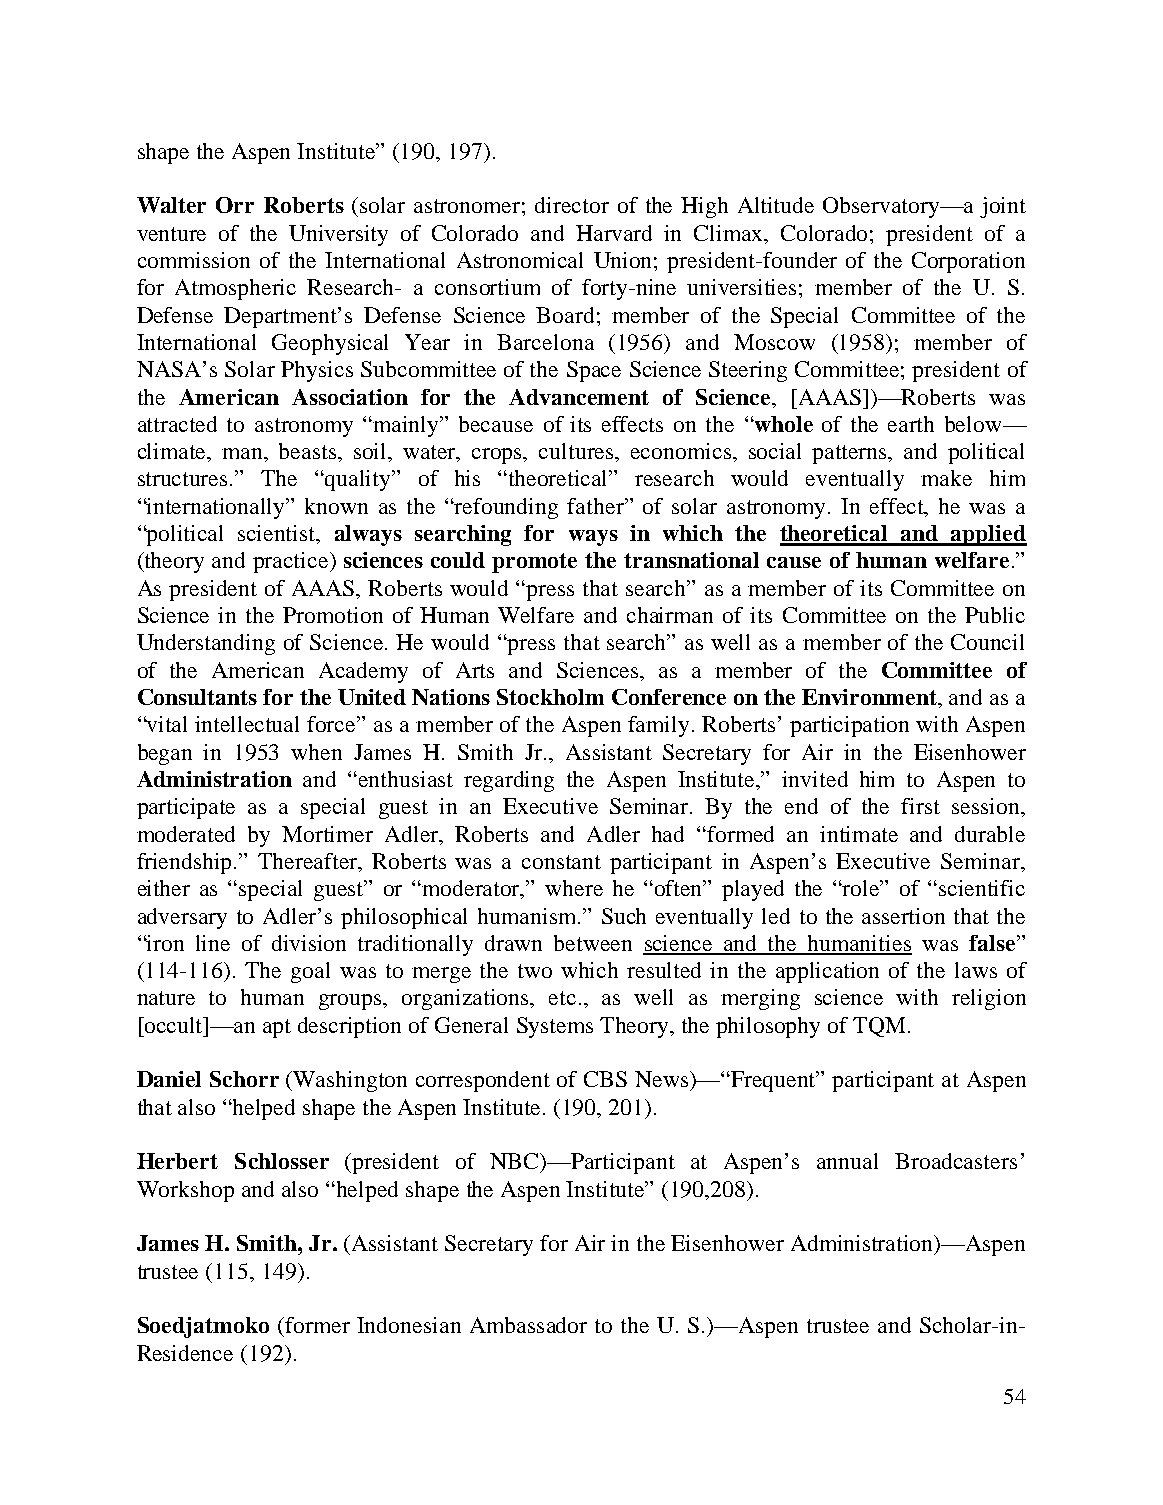 Image resolution: width=1163 pixels, height=1505 pixels. Describe the element at coordinates (316, 1325) in the page. I see `former` at that location.
